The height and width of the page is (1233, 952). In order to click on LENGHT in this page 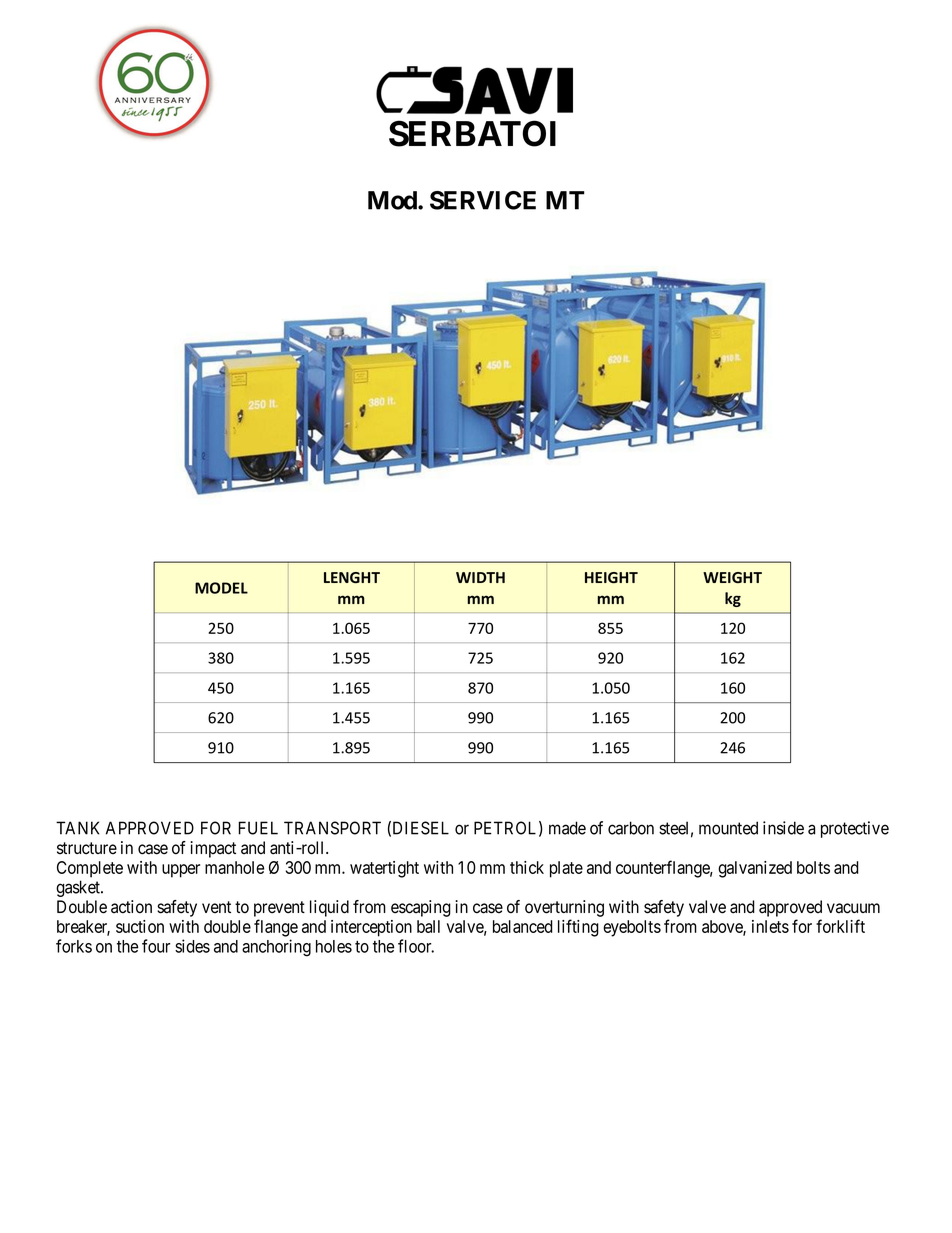, I will do `click(352, 577)`.
